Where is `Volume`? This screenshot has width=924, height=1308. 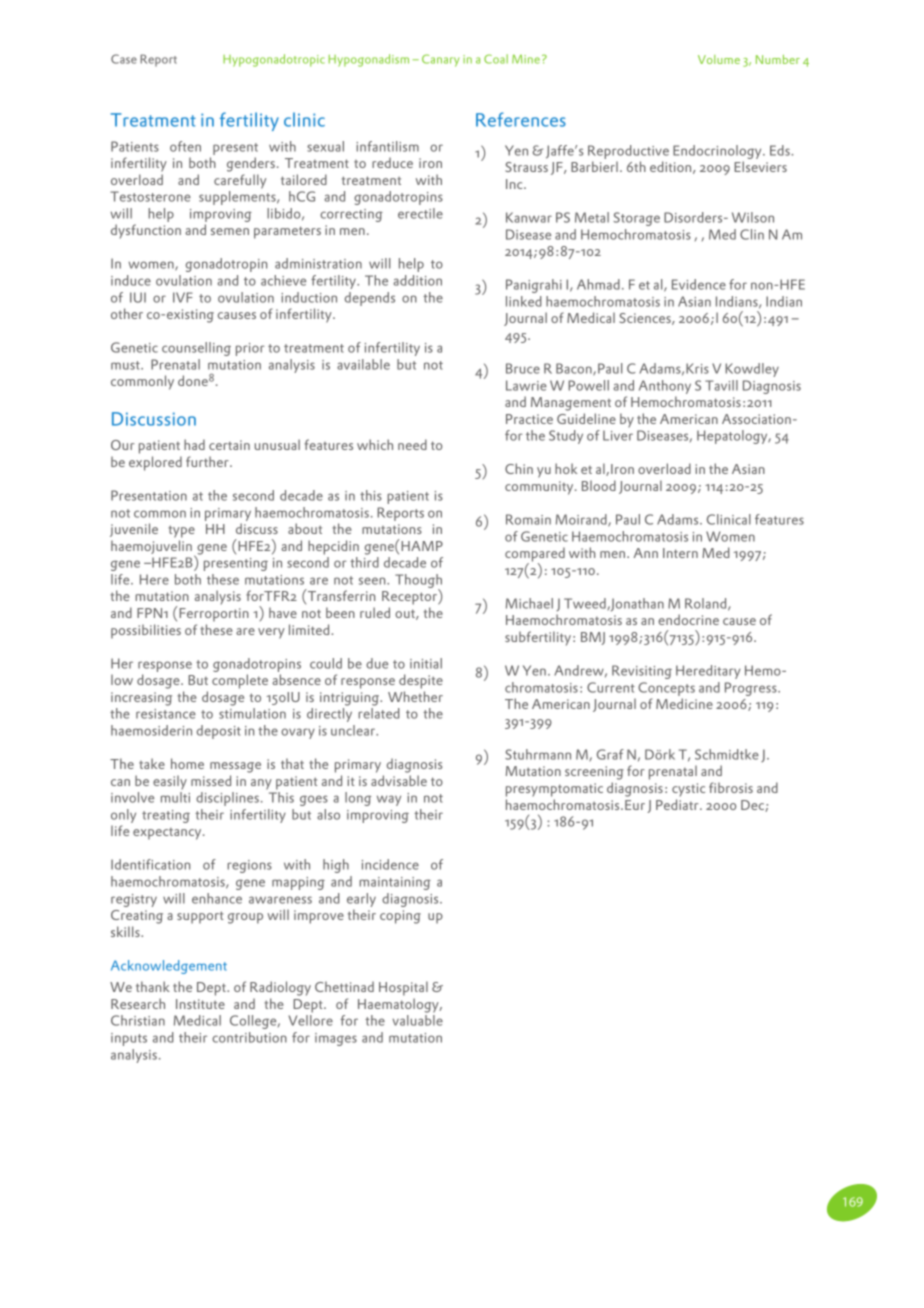 Volume is located at coordinates (719, 59).
